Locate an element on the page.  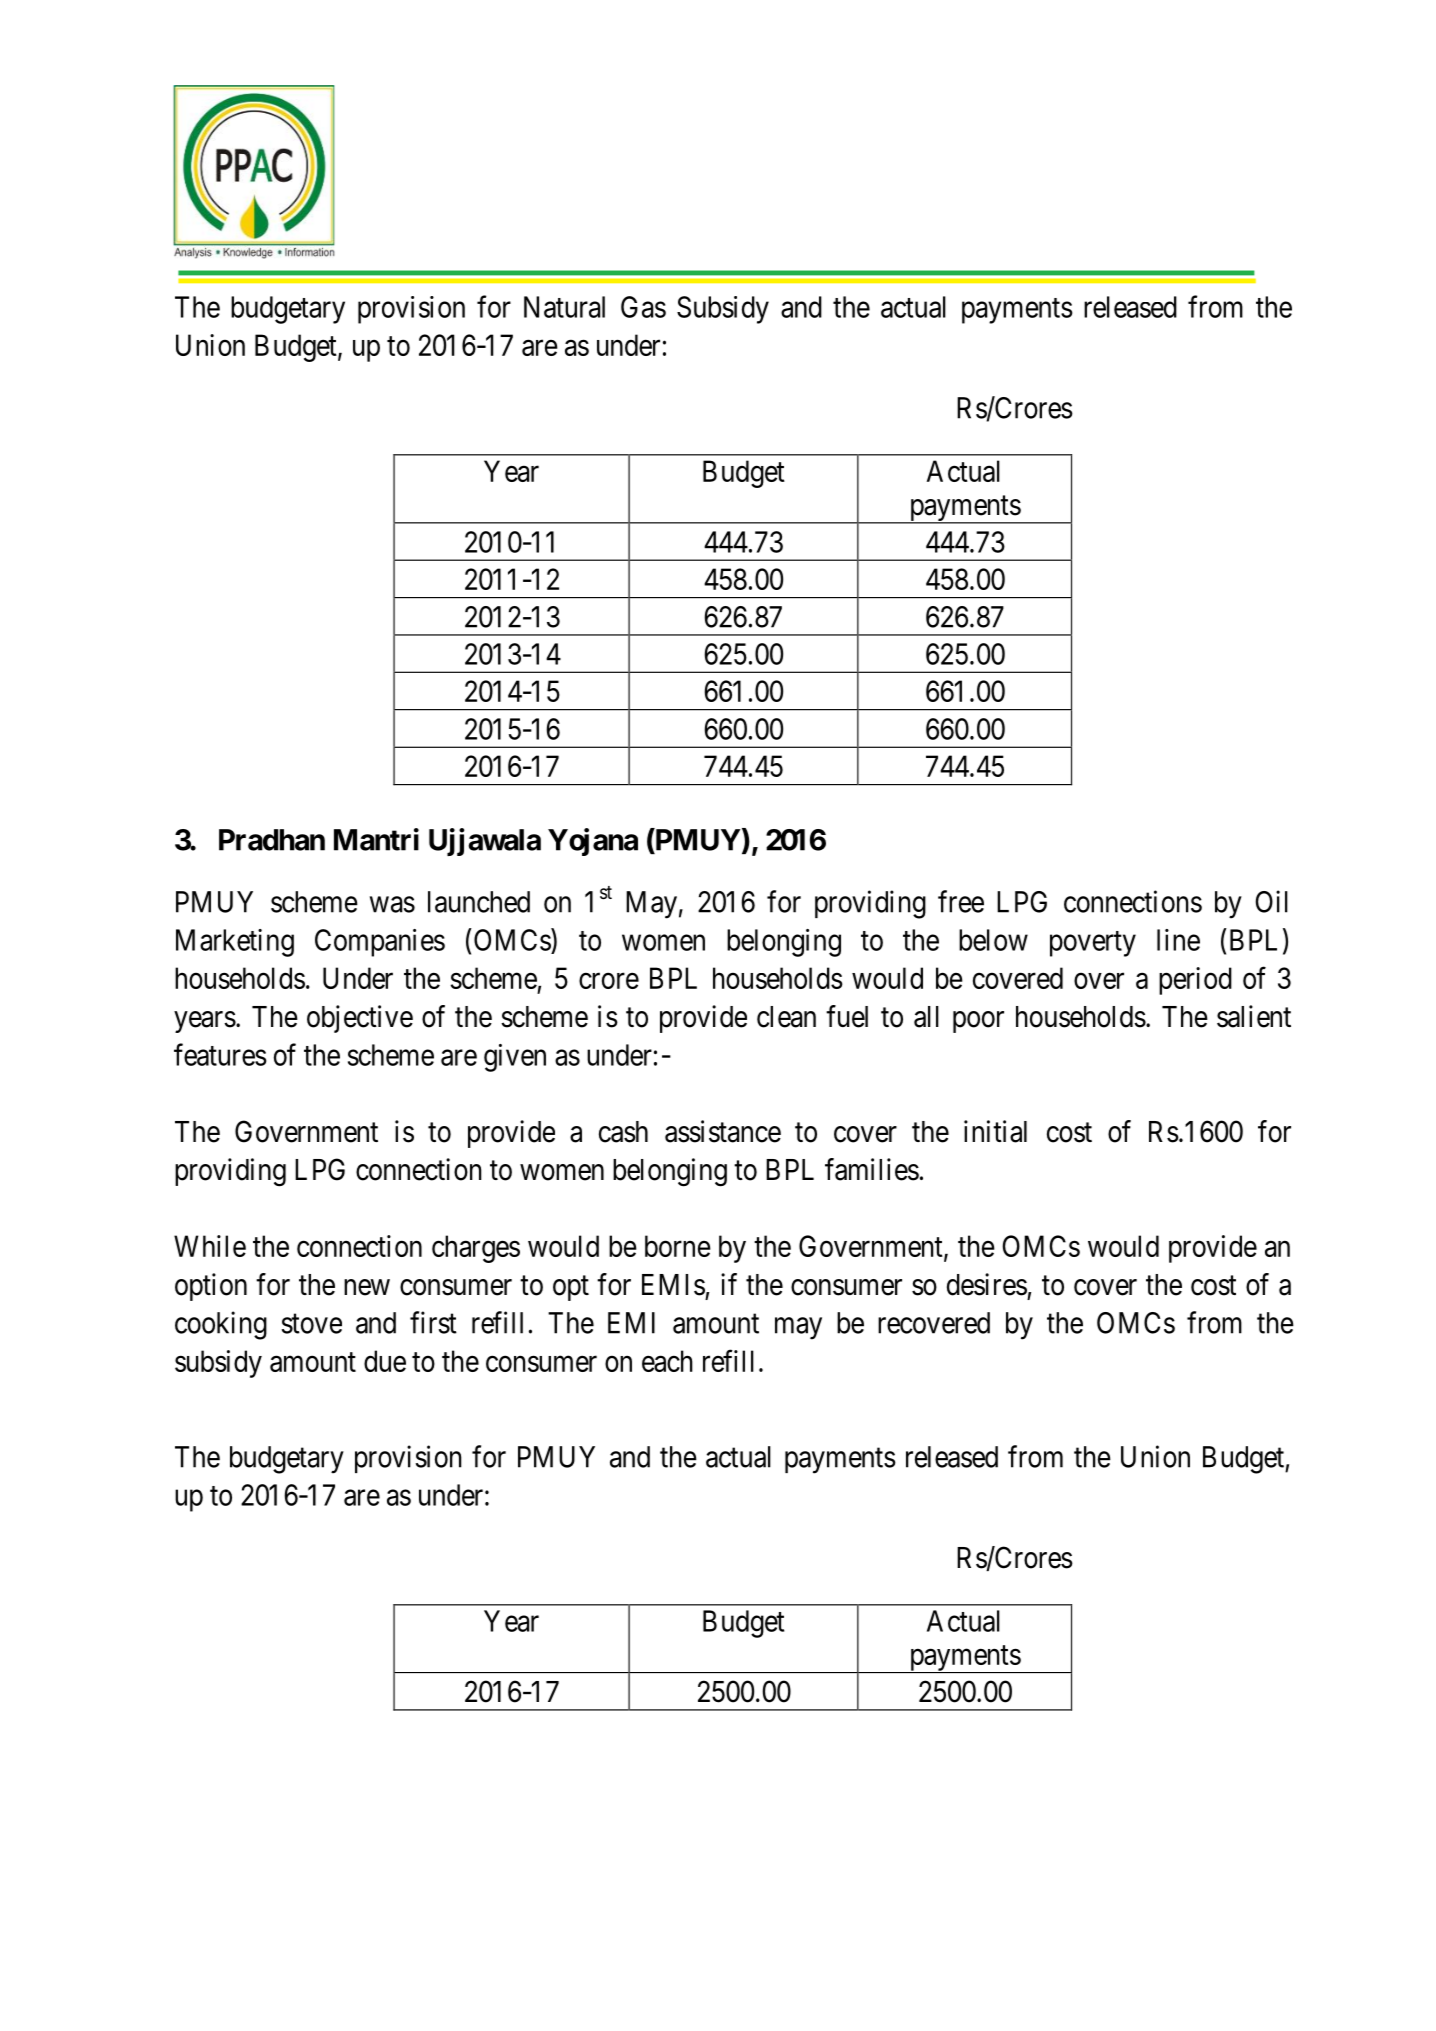
Natural is located at coordinates (564, 307).
